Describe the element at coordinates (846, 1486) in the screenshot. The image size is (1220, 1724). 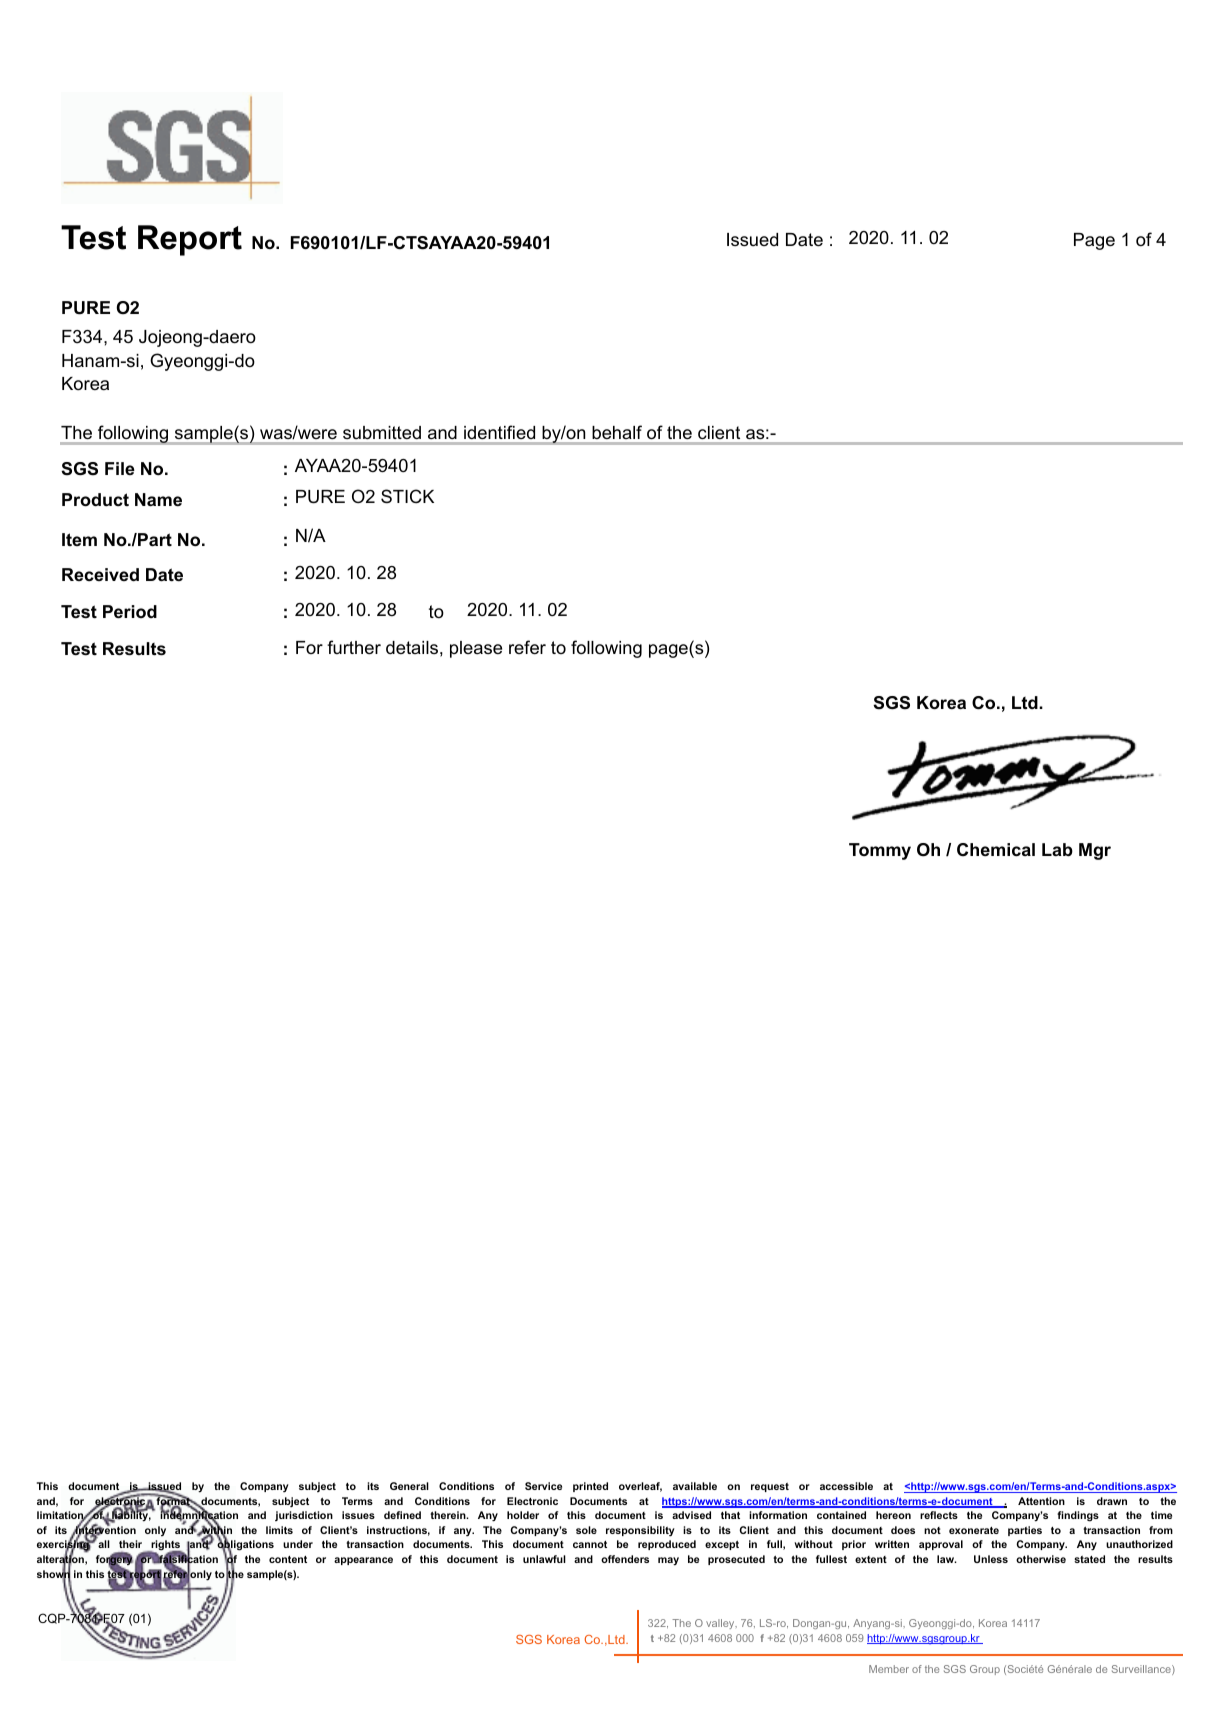
I see `accessible` at that location.
